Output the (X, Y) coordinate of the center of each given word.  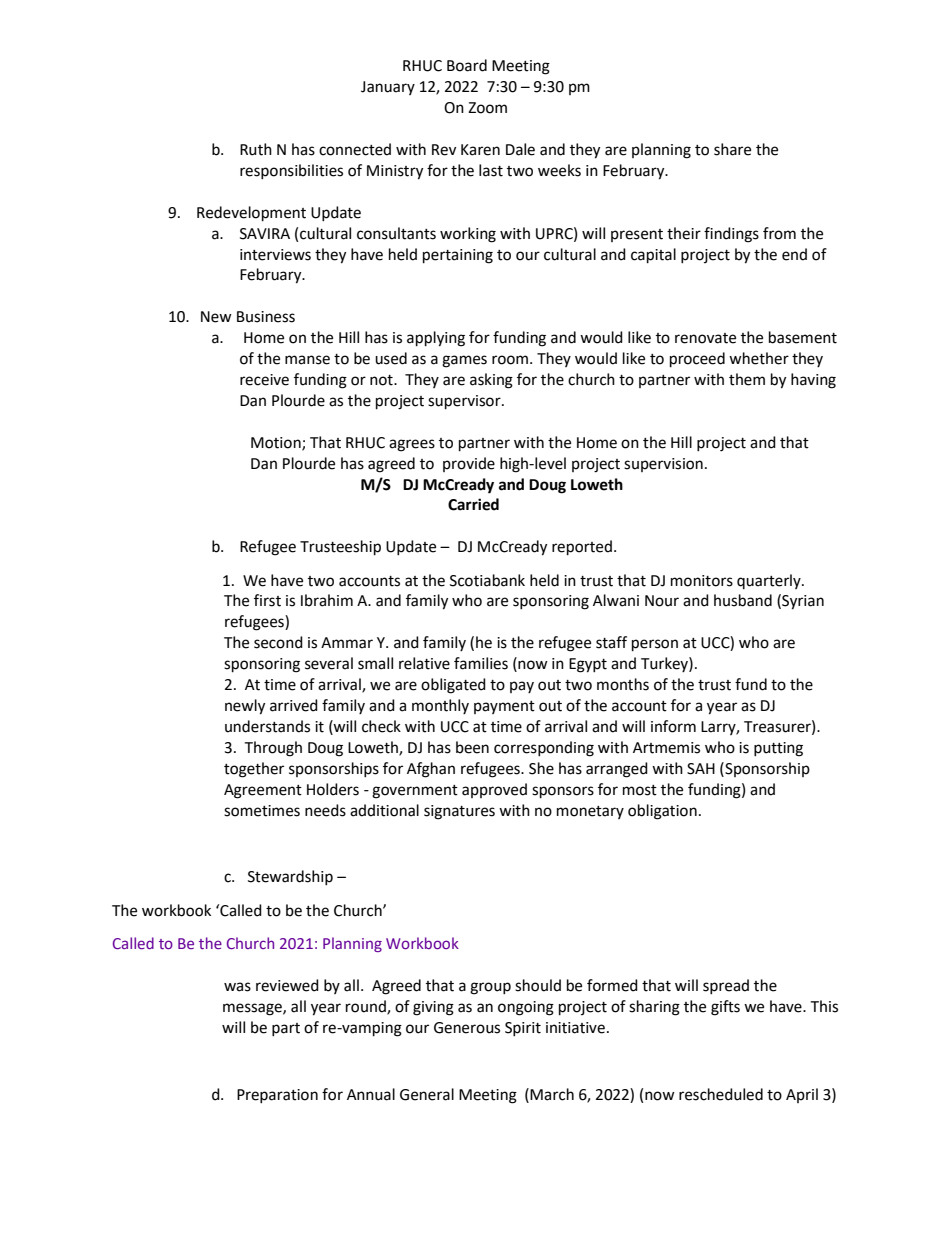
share (732, 149)
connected (355, 149)
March (552, 1094)
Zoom (487, 108)
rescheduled (721, 1094)
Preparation (277, 1096)
